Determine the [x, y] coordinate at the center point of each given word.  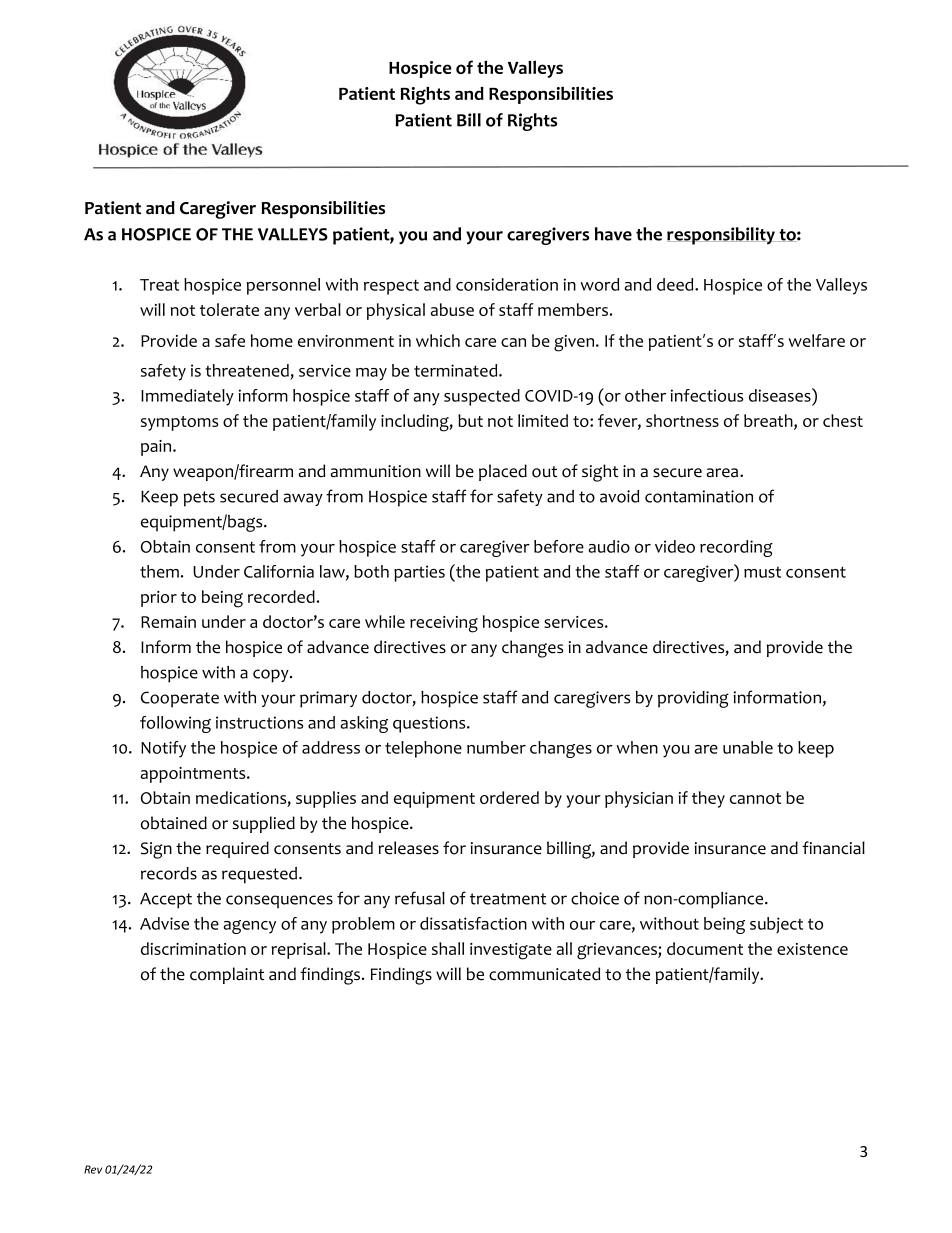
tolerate [229, 309]
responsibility [722, 236]
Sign [156, 850]
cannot [755, 798]
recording [736, 548]
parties [419, 573]
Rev [93, 1169]
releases [408, 848]
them [159, 571]
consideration [507, 284]
